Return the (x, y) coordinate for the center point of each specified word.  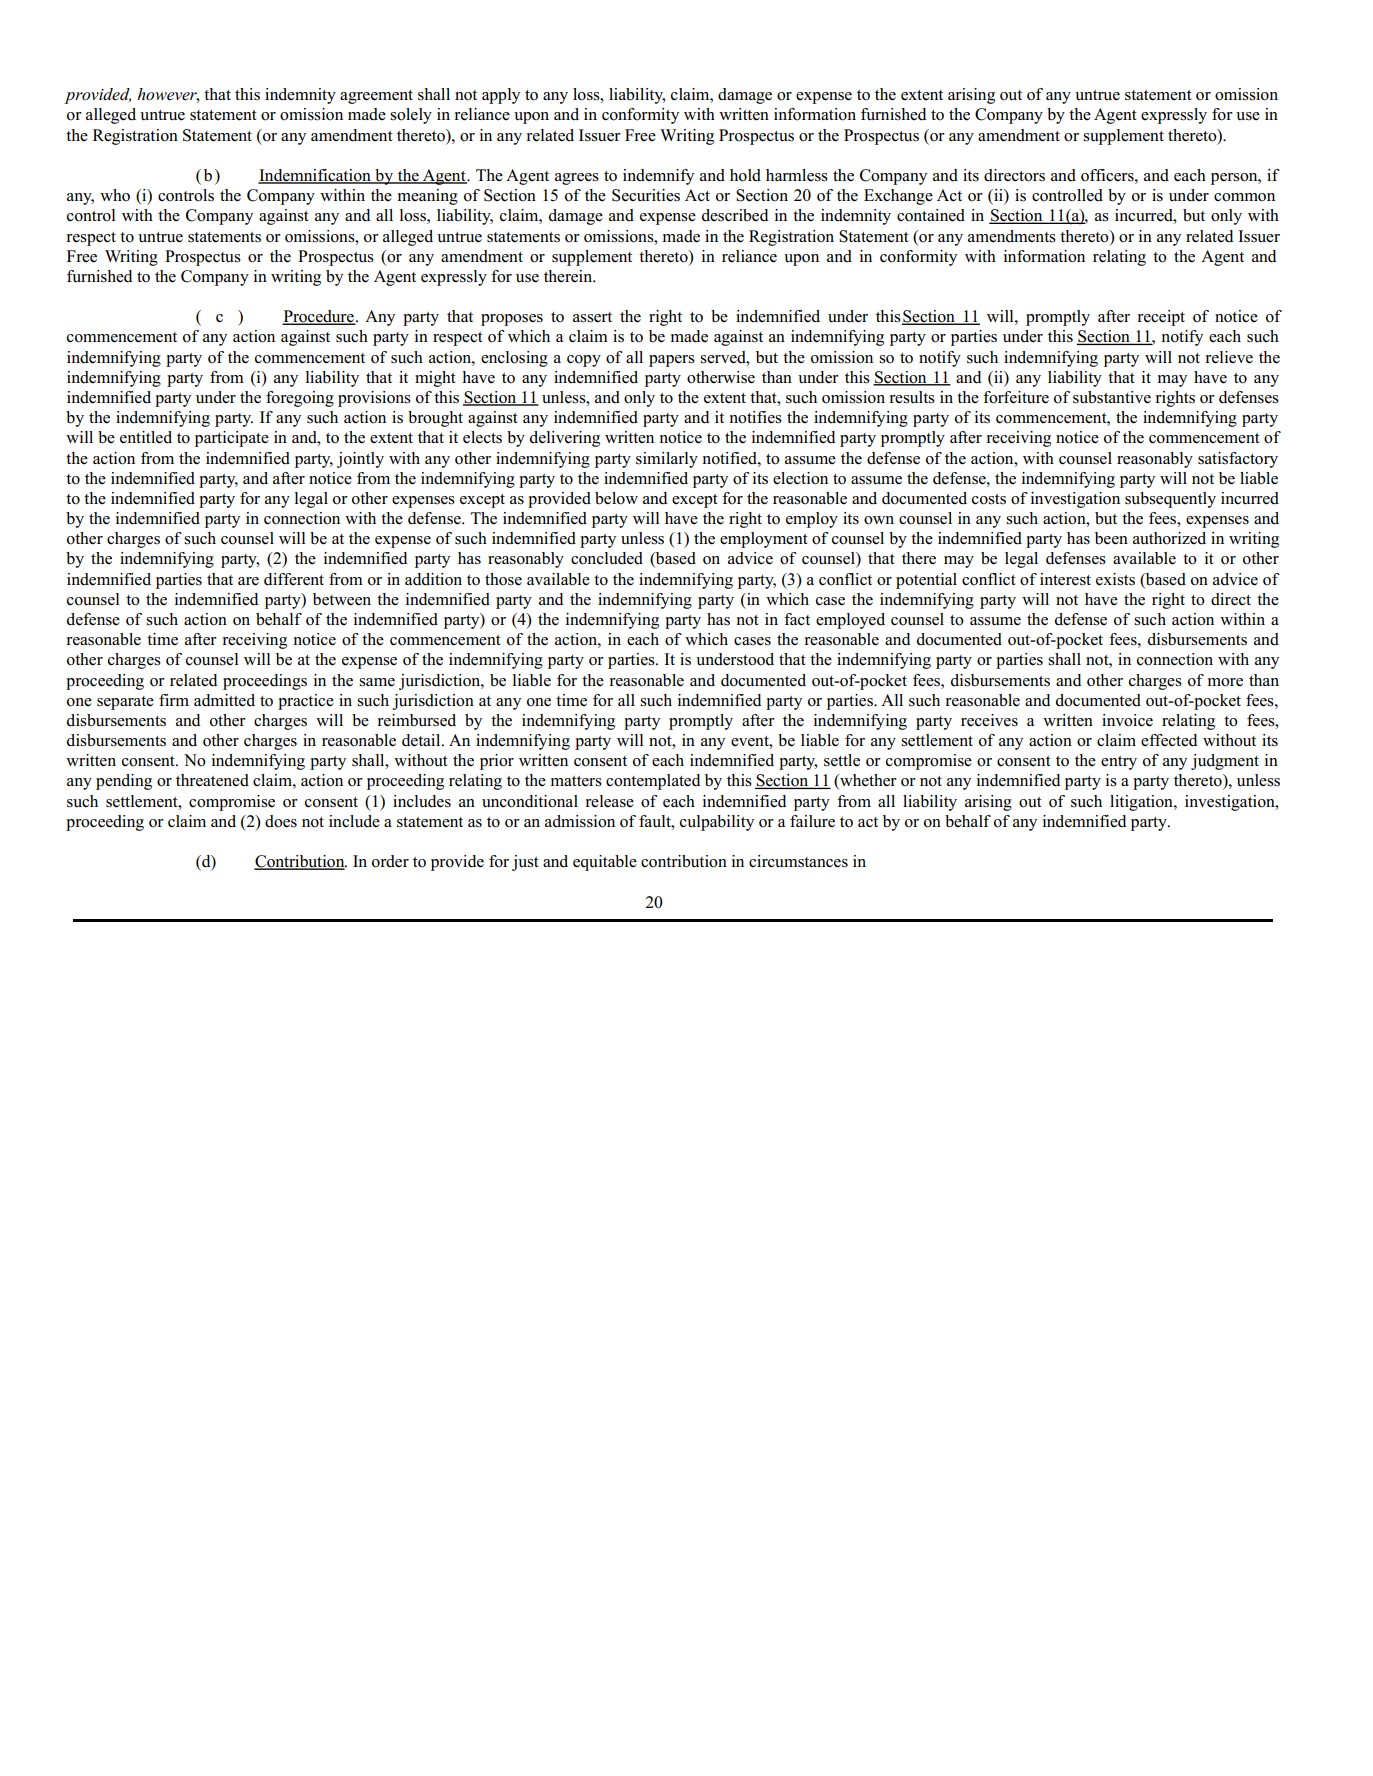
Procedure (319, 317)
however (168, 95)
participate (232, 439)
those (503, 579)
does (281, 821)
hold (745, 175)
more (1225, 682)
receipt (1161, 318)
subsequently (1170, 500)
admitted (224, 700)
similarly (667, 460)
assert (592, 317)
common (1244, 197)
